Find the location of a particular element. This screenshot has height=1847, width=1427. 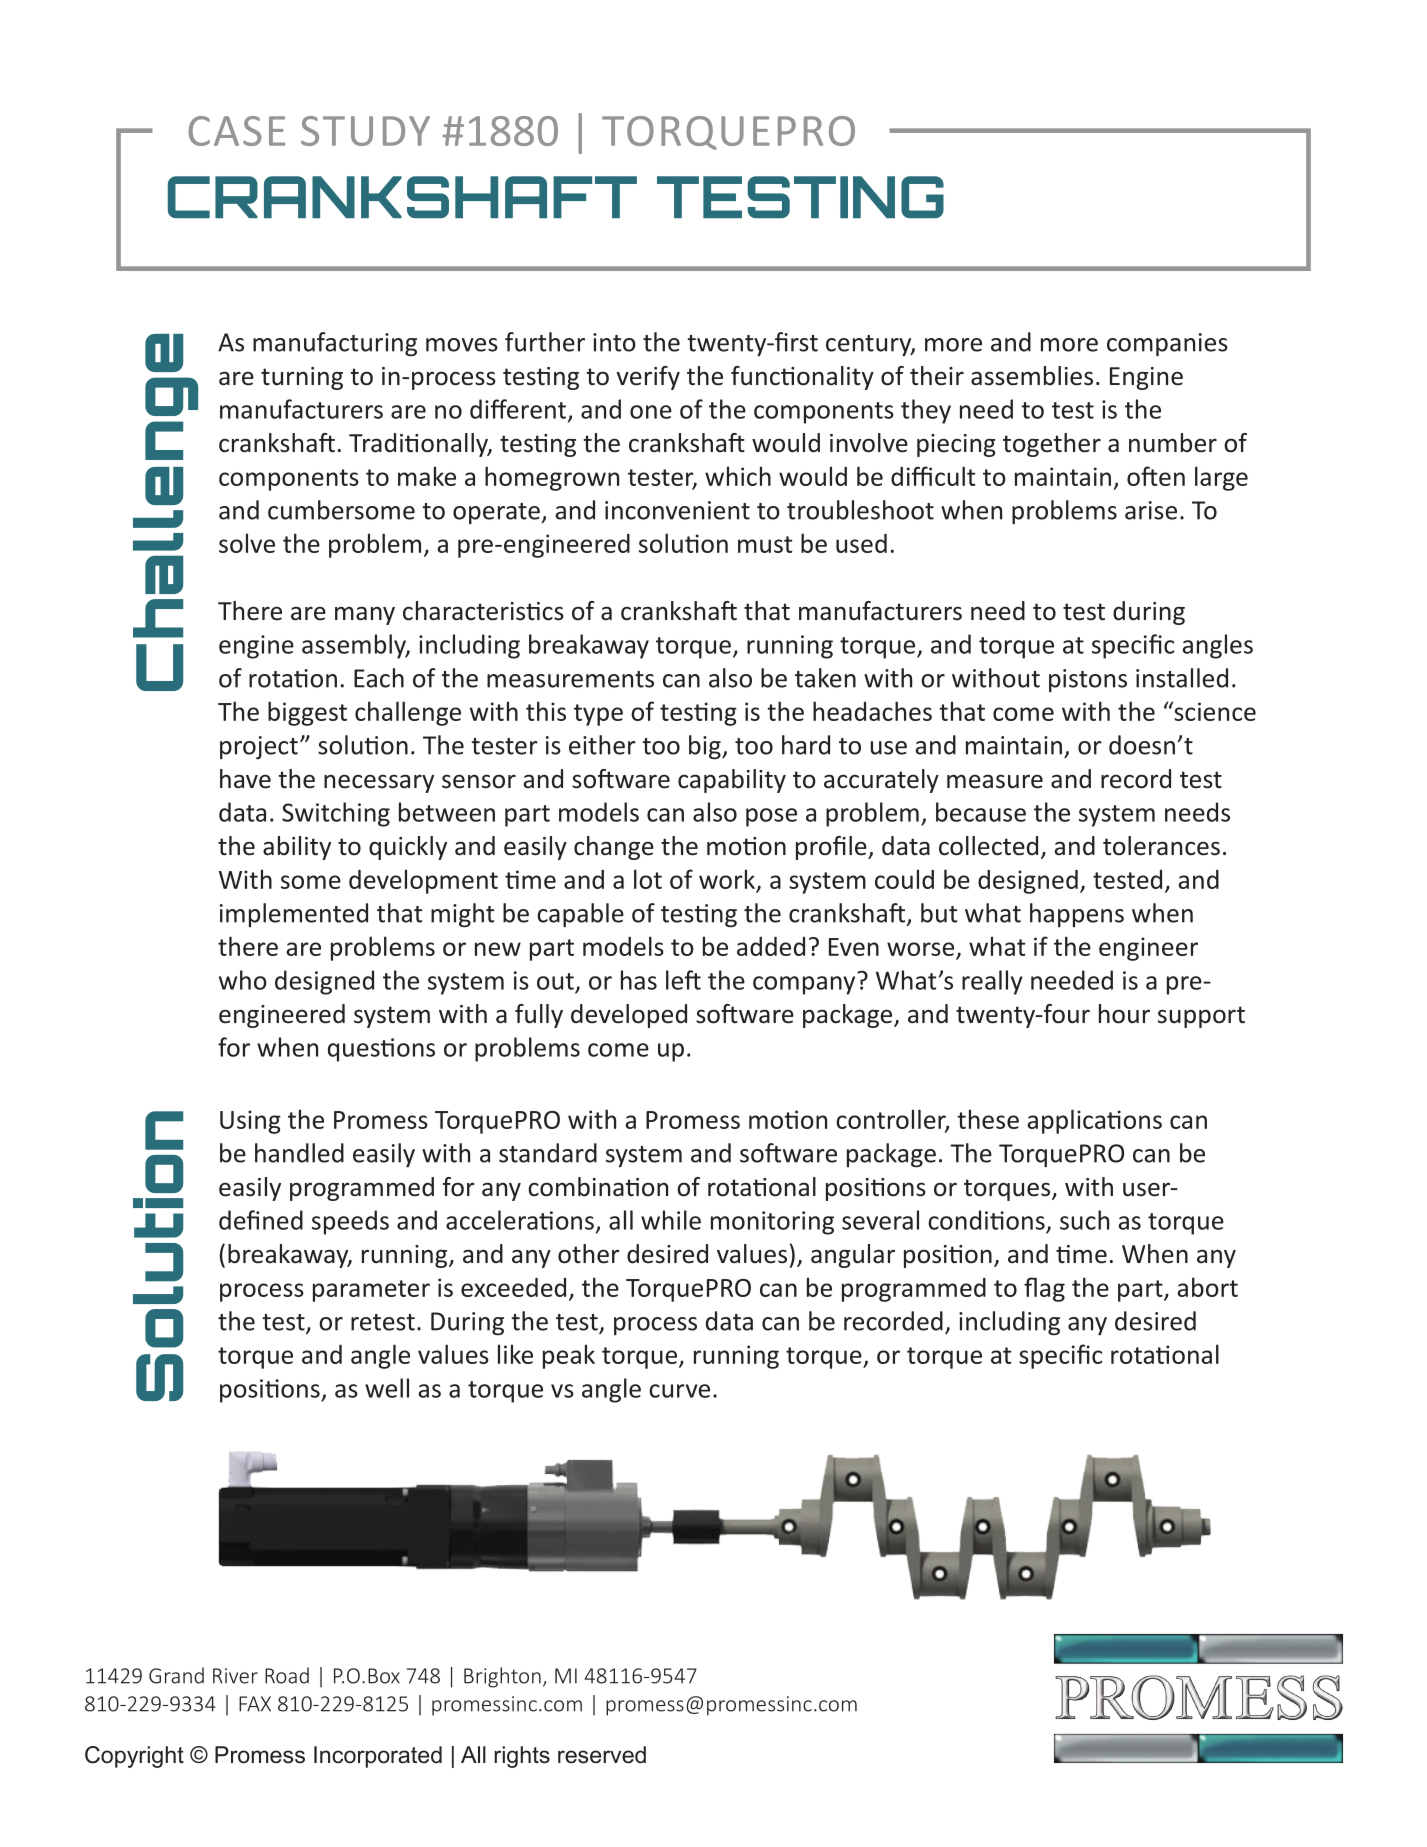

companies is located at coordinates (1167, 344).
